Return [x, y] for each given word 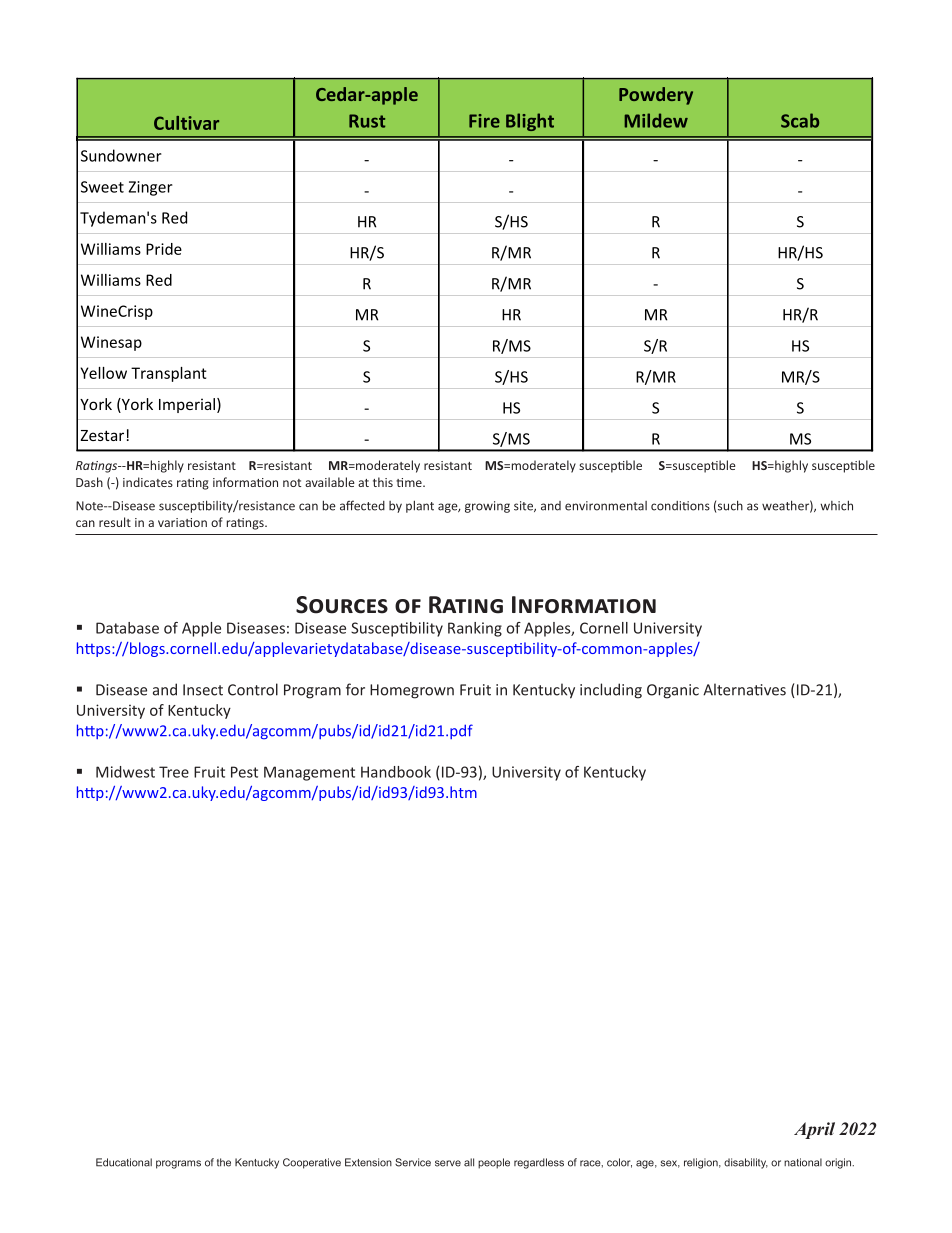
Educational [124, 1162]
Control [253, 689]
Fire [484, 121]
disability [746, 1163]
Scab [800, 120]
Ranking [475, 629]
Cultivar [186, 123]
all [469, 1162]
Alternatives [744, 689]
